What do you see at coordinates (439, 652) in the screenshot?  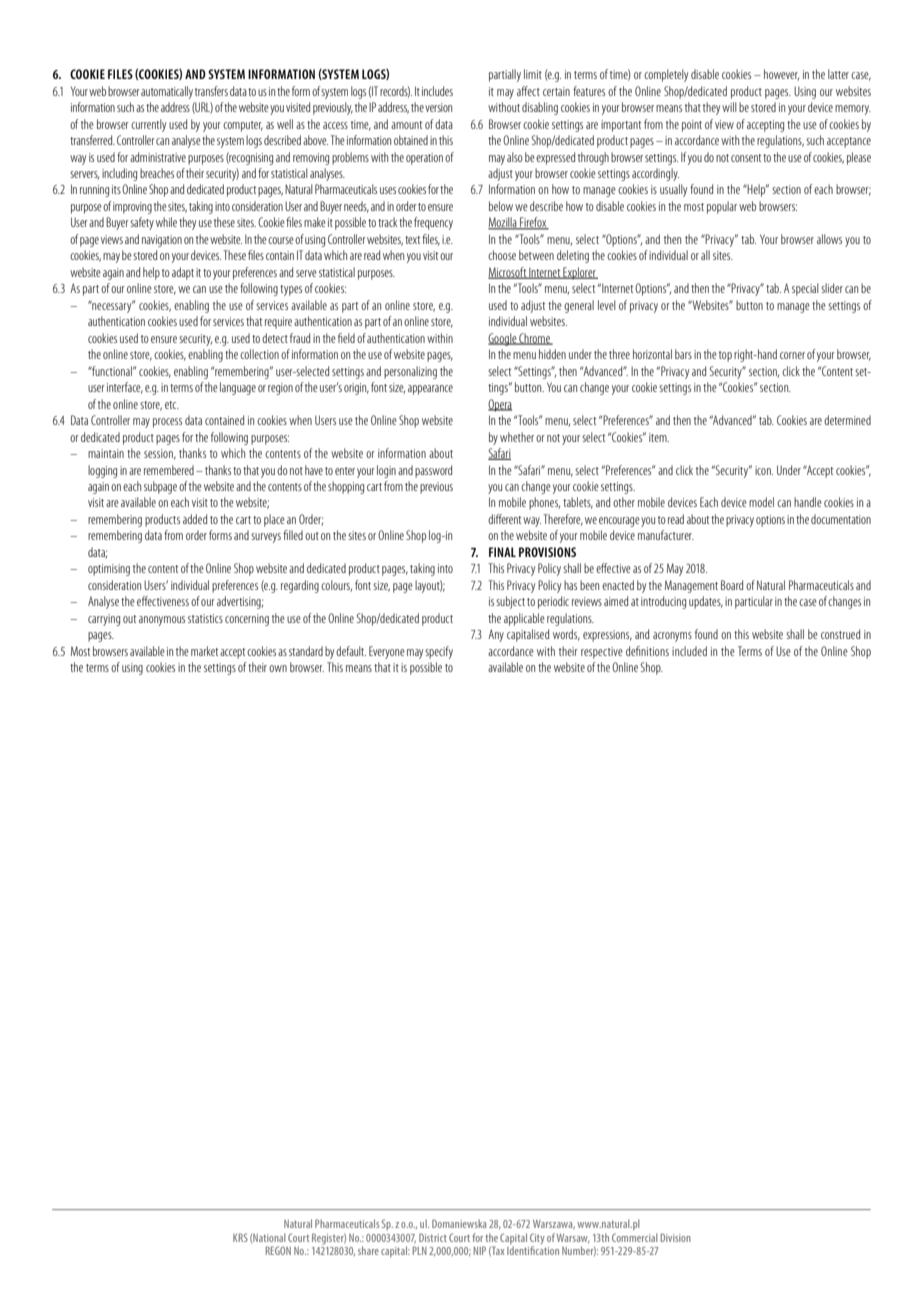 I see `specify` at bounding box center [439, 652].
